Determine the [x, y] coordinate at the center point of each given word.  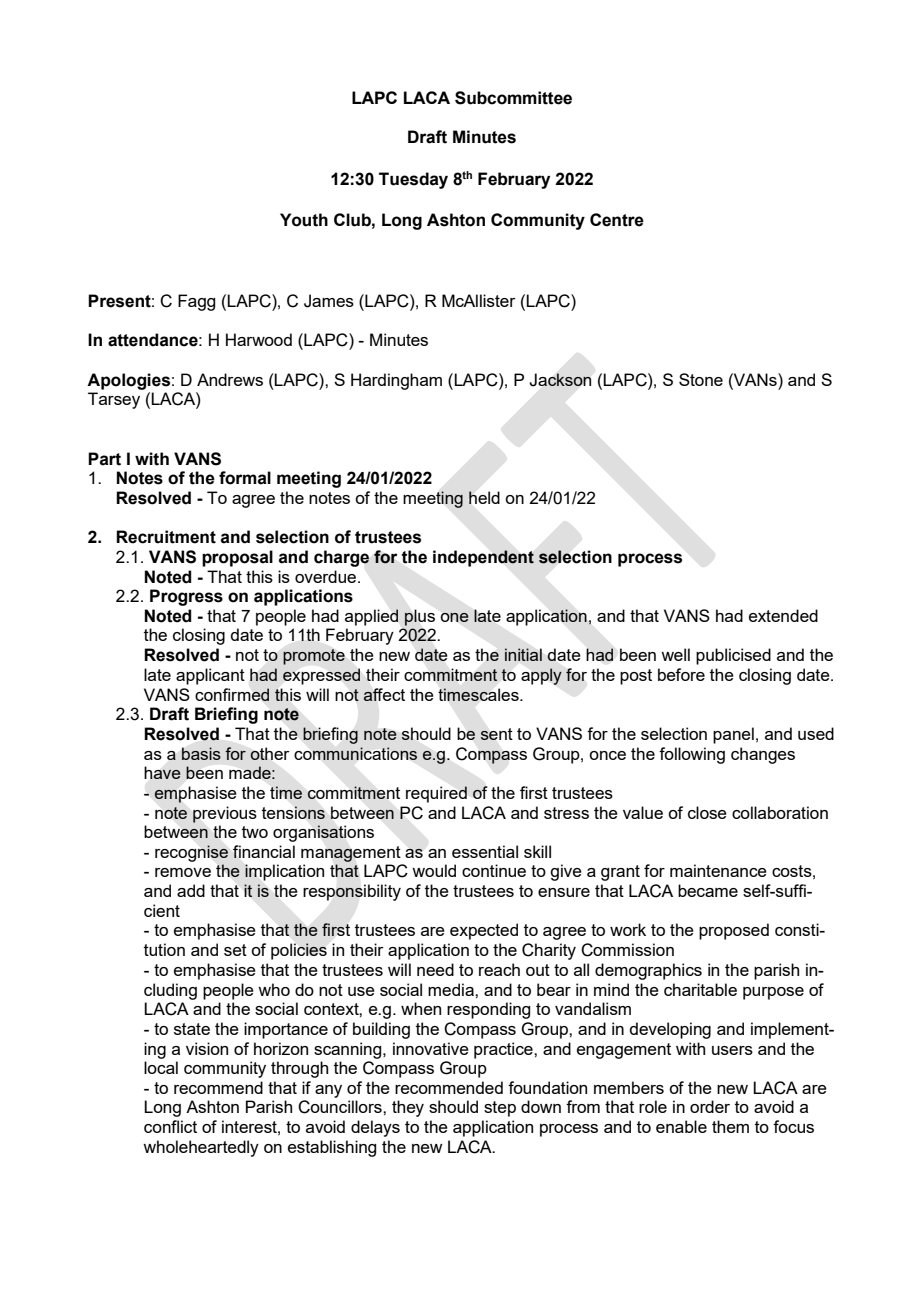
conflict [170, 1126]
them [730, 1126]
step [500, 1109]
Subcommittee [513, 98]
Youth [304, 220]
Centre [617, 220]
